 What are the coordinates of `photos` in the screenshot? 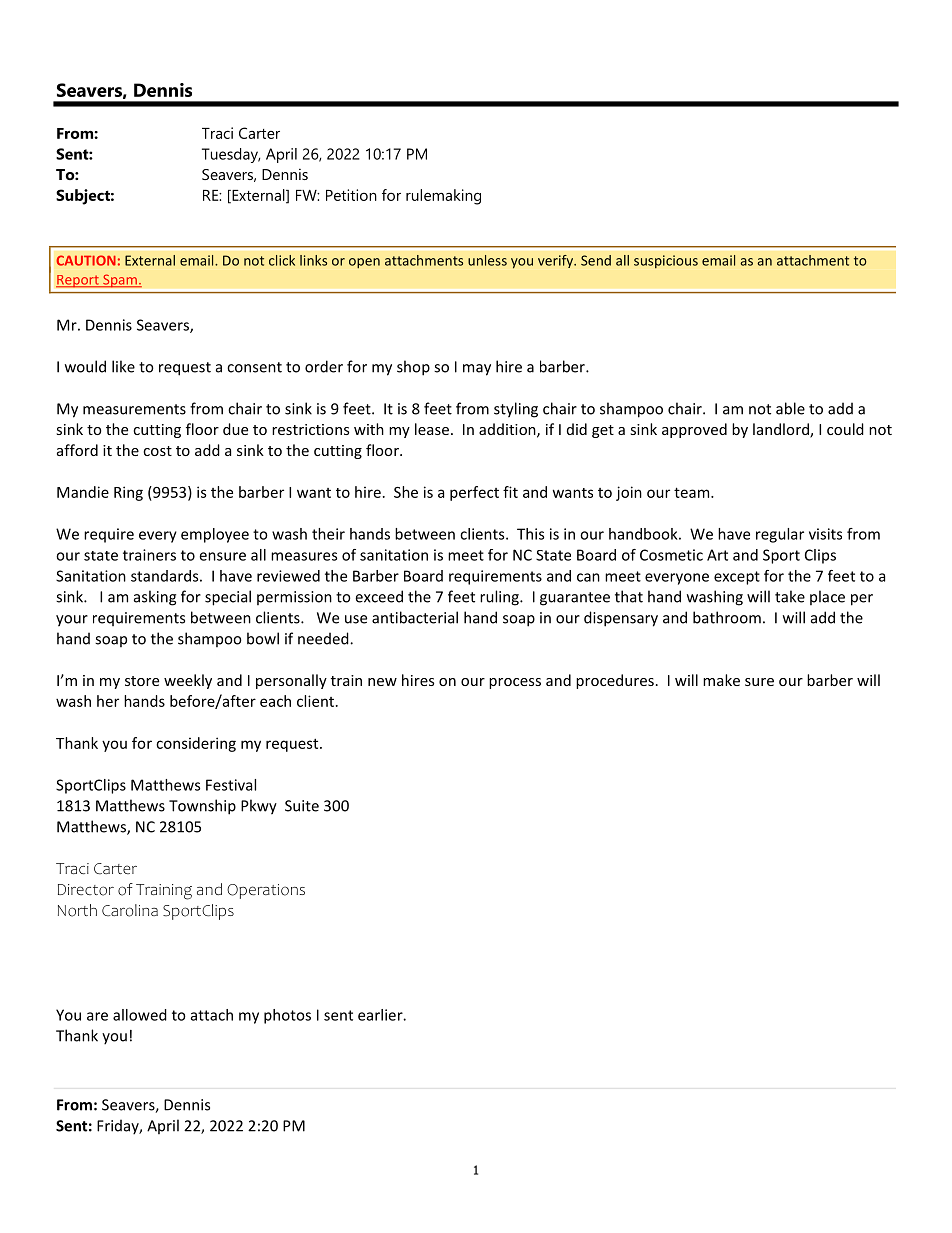 It's located at (287, 1016).
